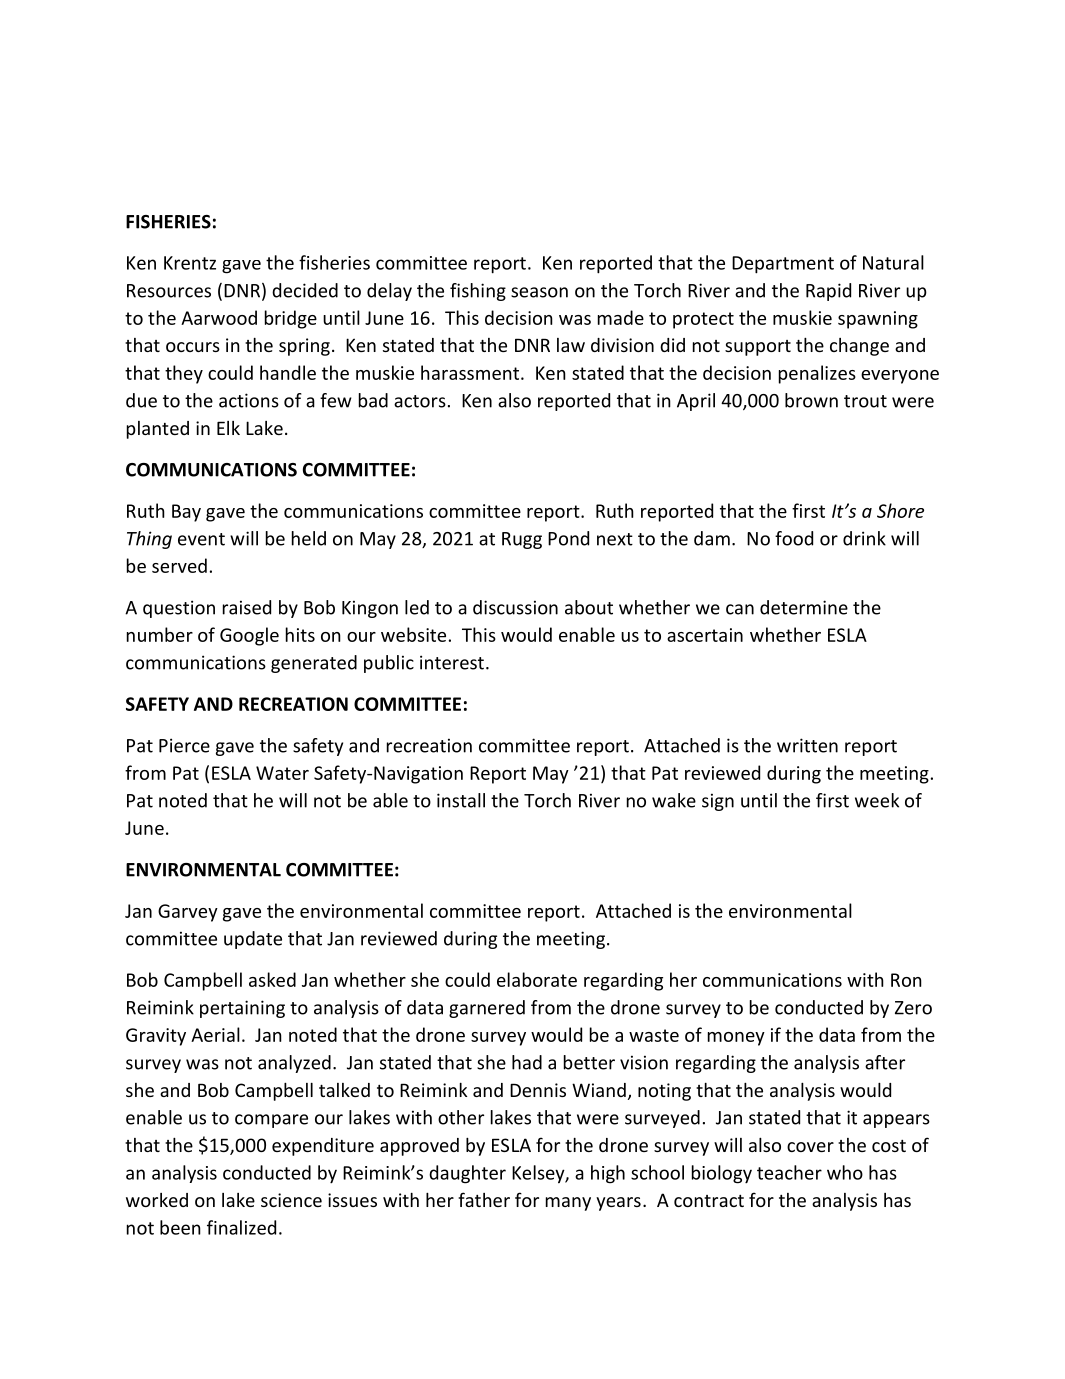  Describe the element at coordinates (568, 1204) in the image. I see `many` at that location.
